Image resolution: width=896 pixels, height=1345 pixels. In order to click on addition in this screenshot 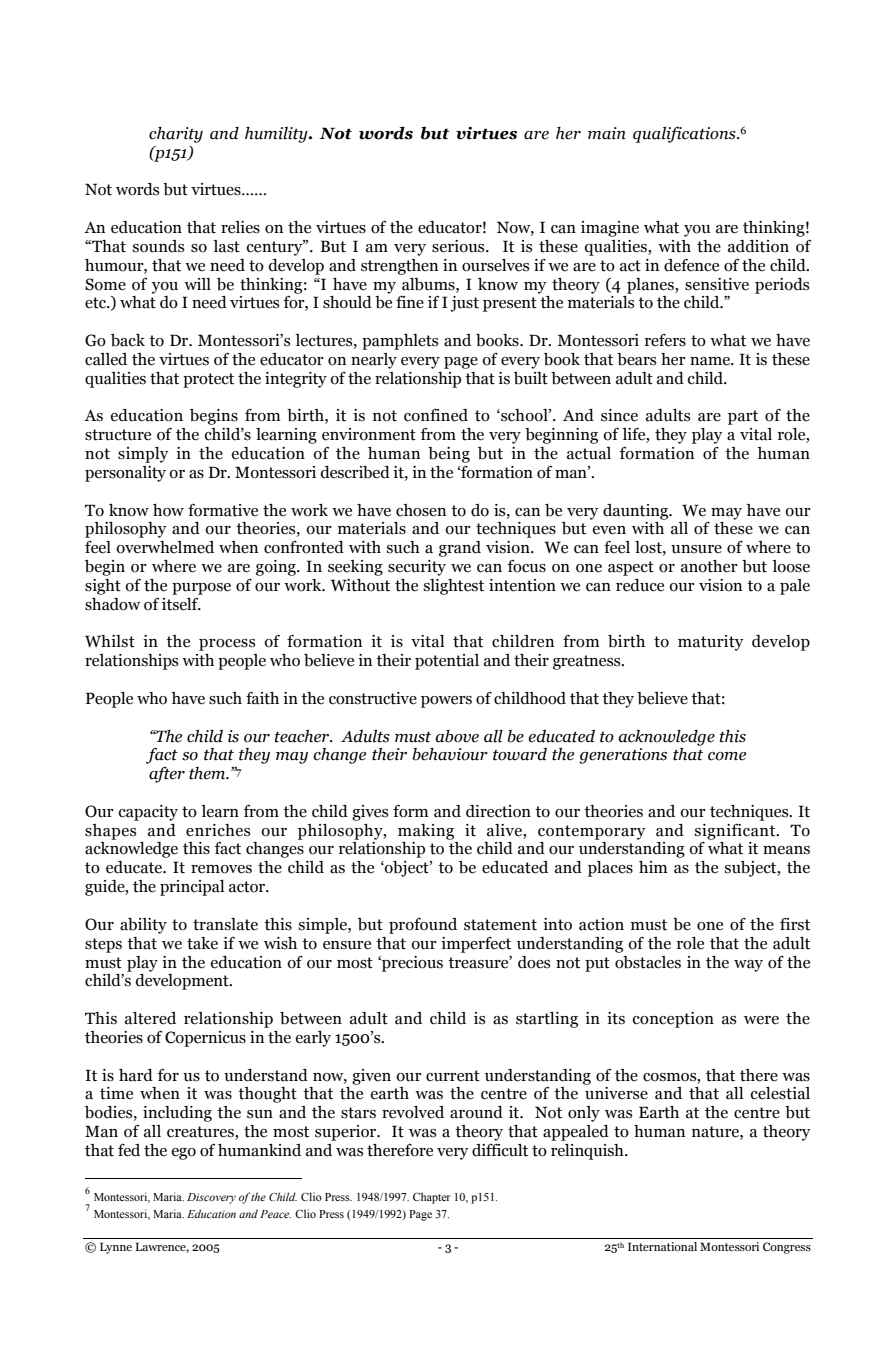, I will do `click(758, 246)`.
